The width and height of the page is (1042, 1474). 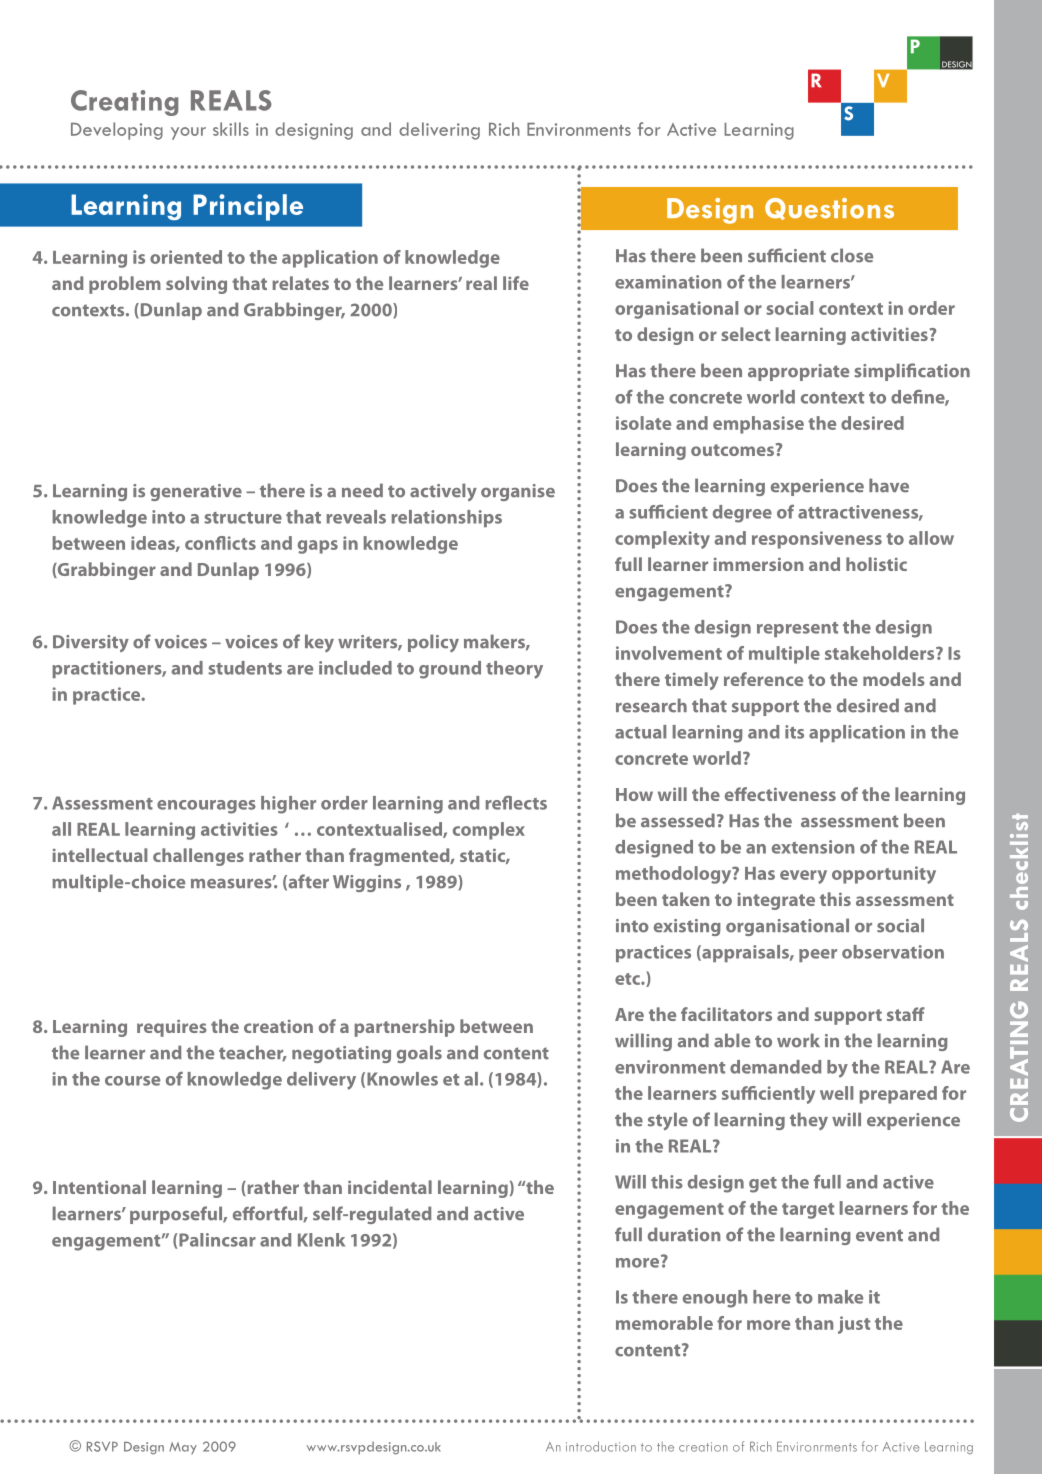 I want to click on effectiveness, so click(x=780, y=794).
